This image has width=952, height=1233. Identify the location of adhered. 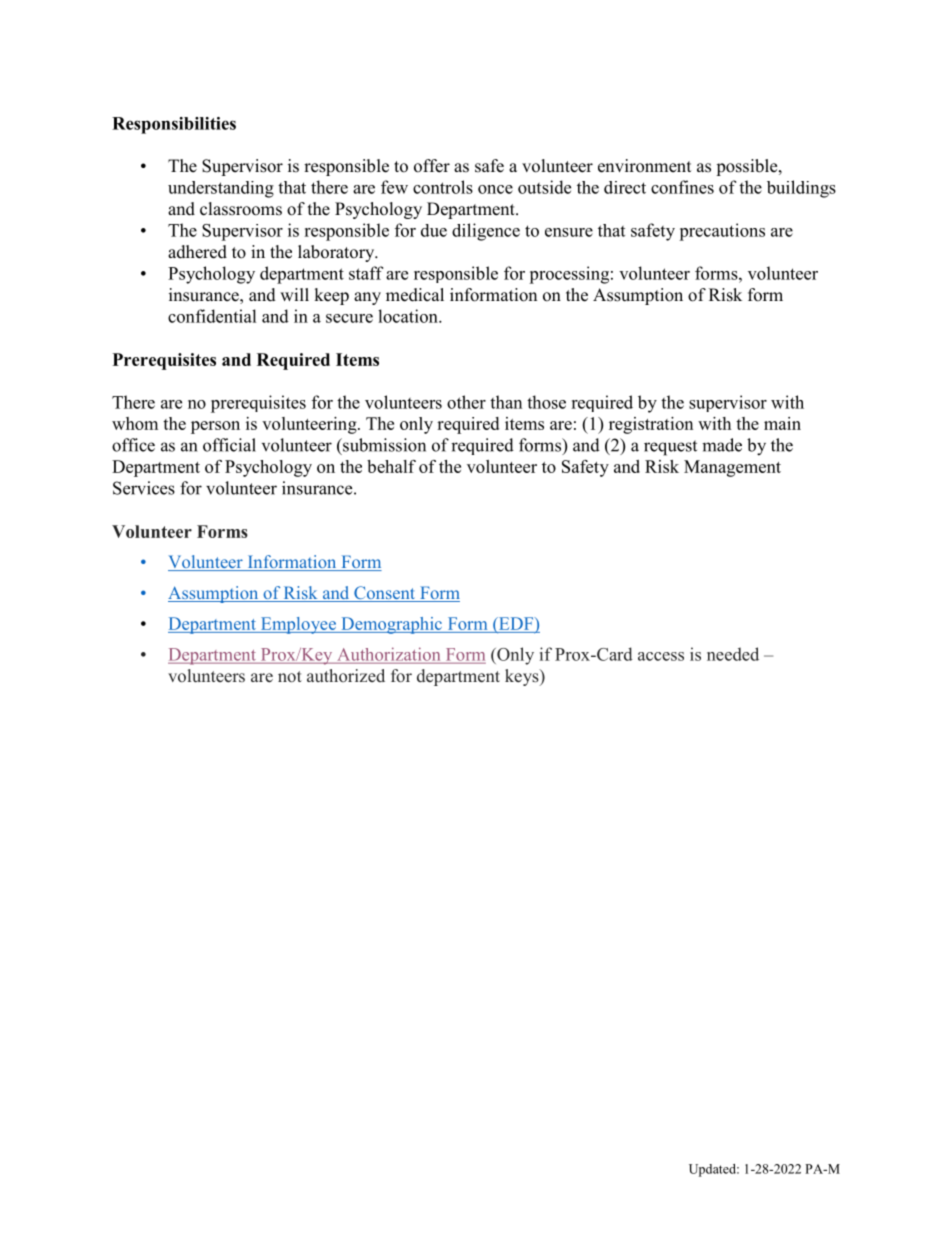
(197, 252).
